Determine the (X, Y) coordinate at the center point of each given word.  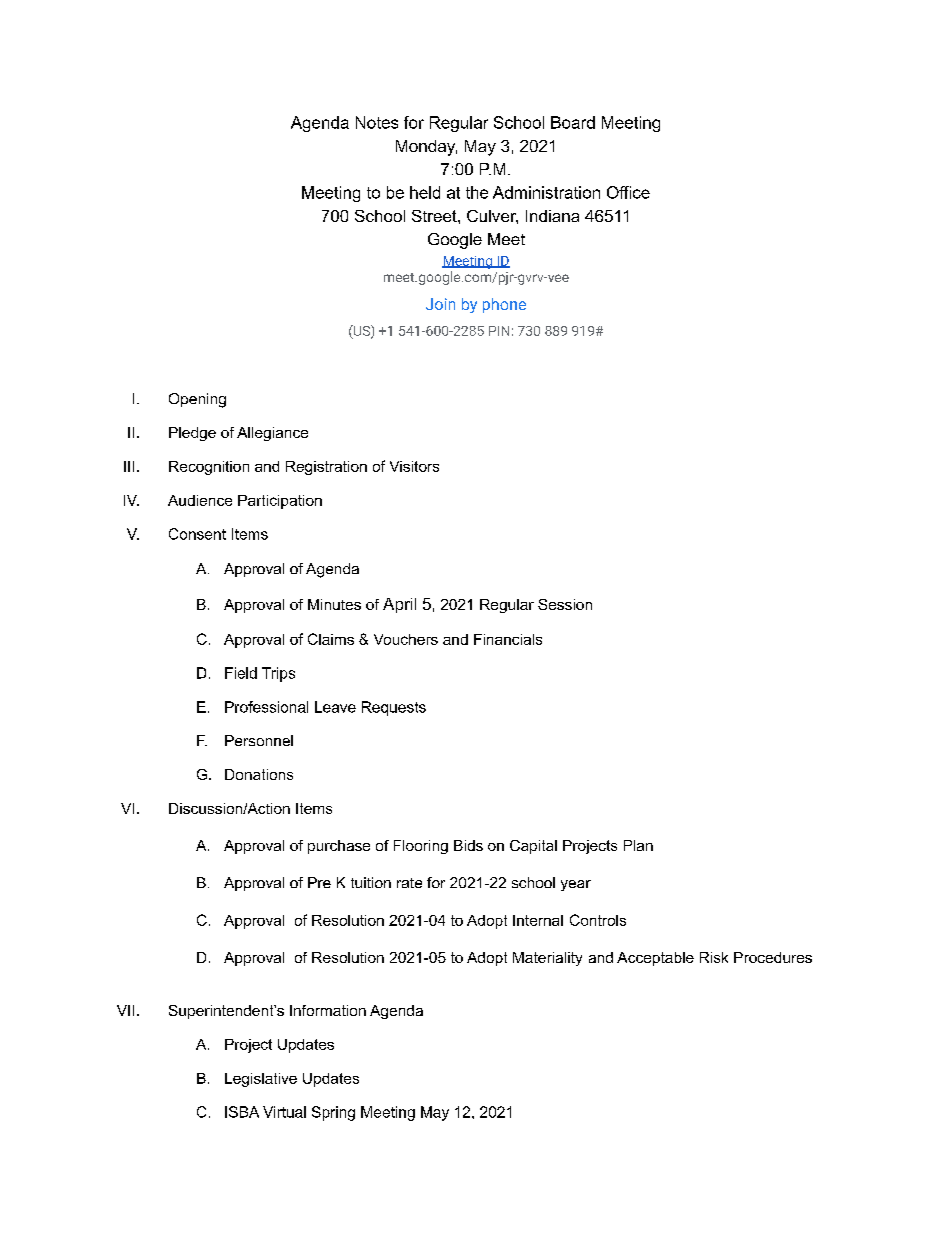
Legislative (261, 1080)
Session (565, 604)
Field (241, 673)
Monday (426, 148)
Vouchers (406, 639)
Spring (333, 1113)
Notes (377, 122)
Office (628, 192)
